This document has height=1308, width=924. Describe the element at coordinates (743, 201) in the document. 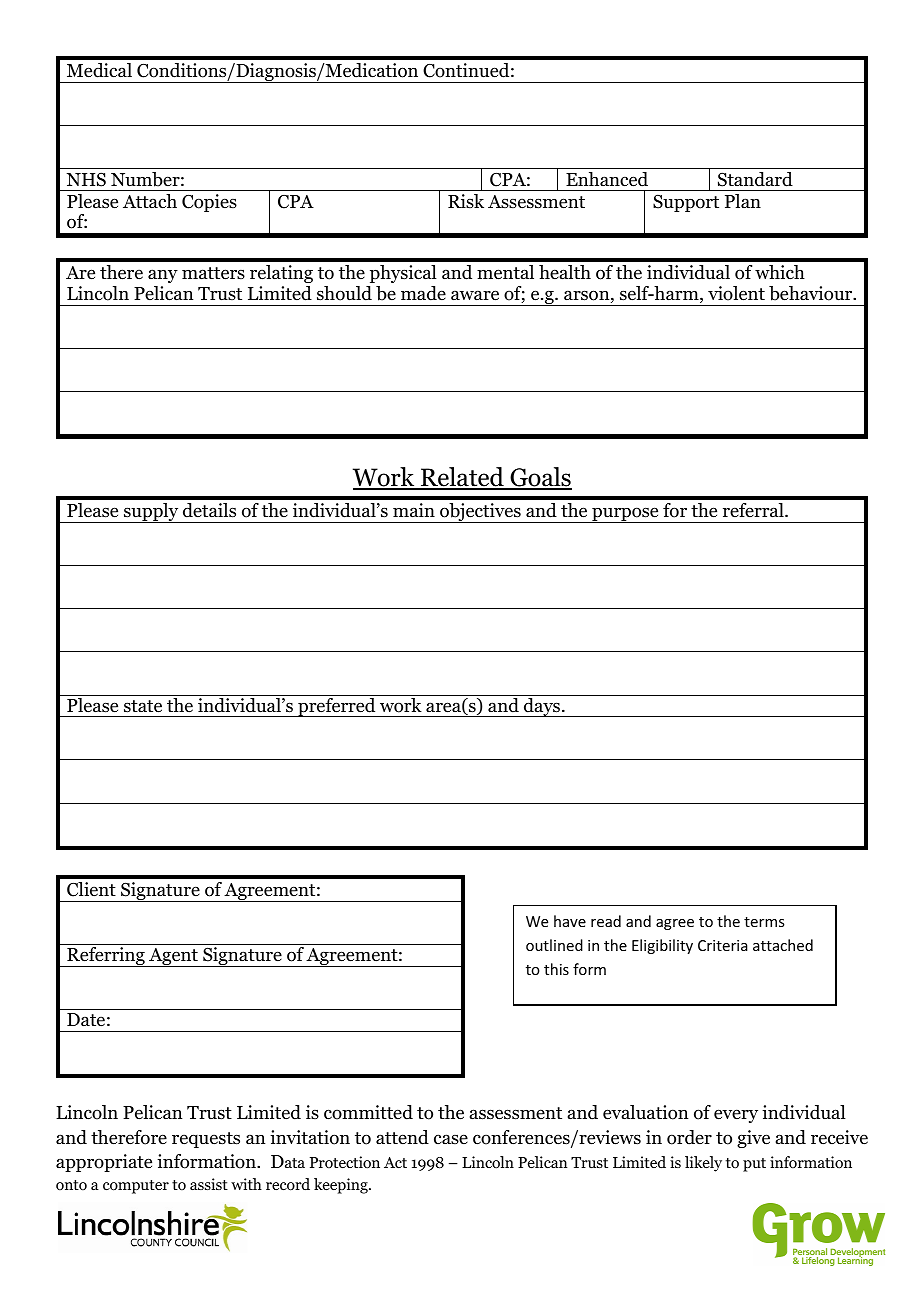

I see `Plan` at that location.
